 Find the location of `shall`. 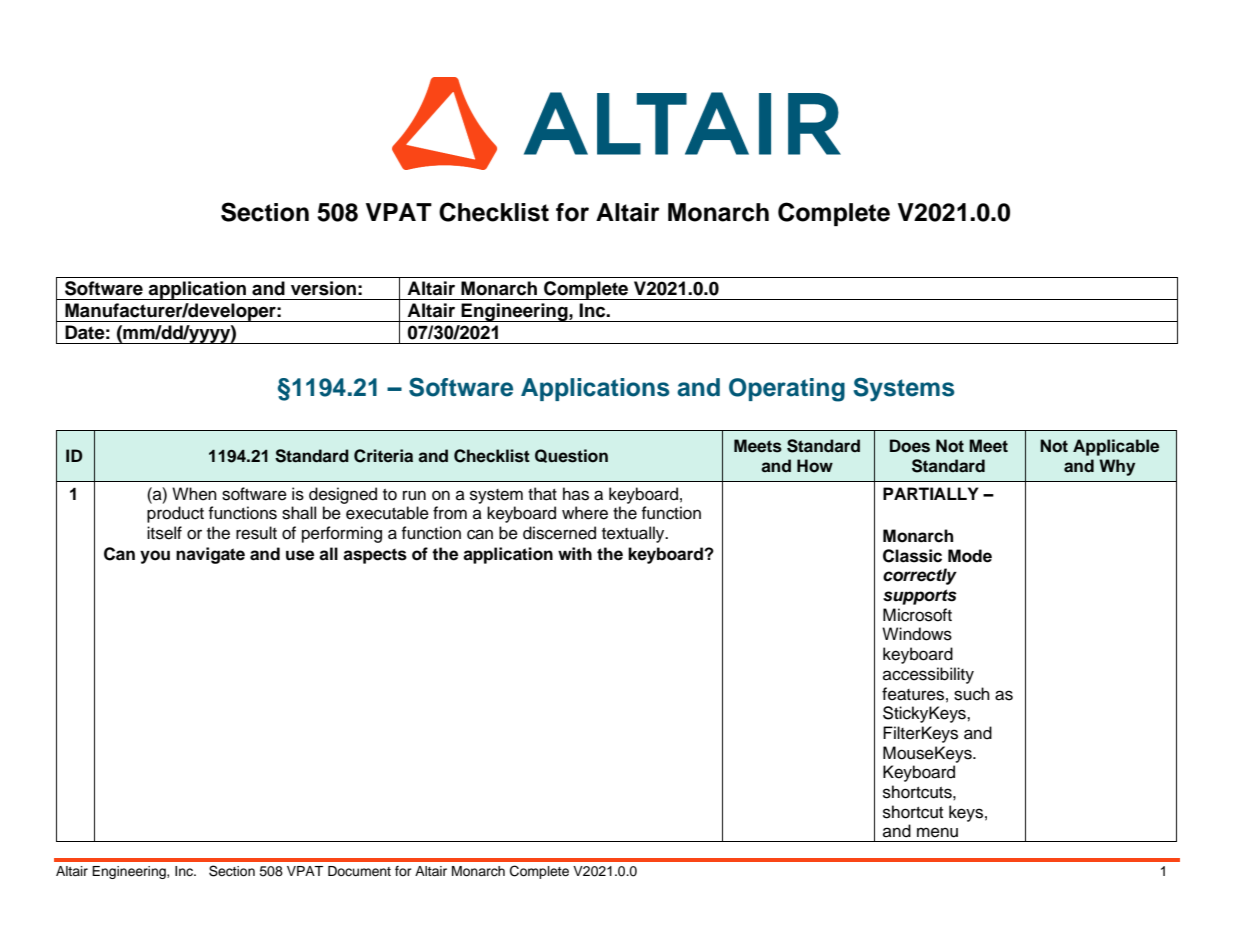

shall is located at coordinates (299, 513).
